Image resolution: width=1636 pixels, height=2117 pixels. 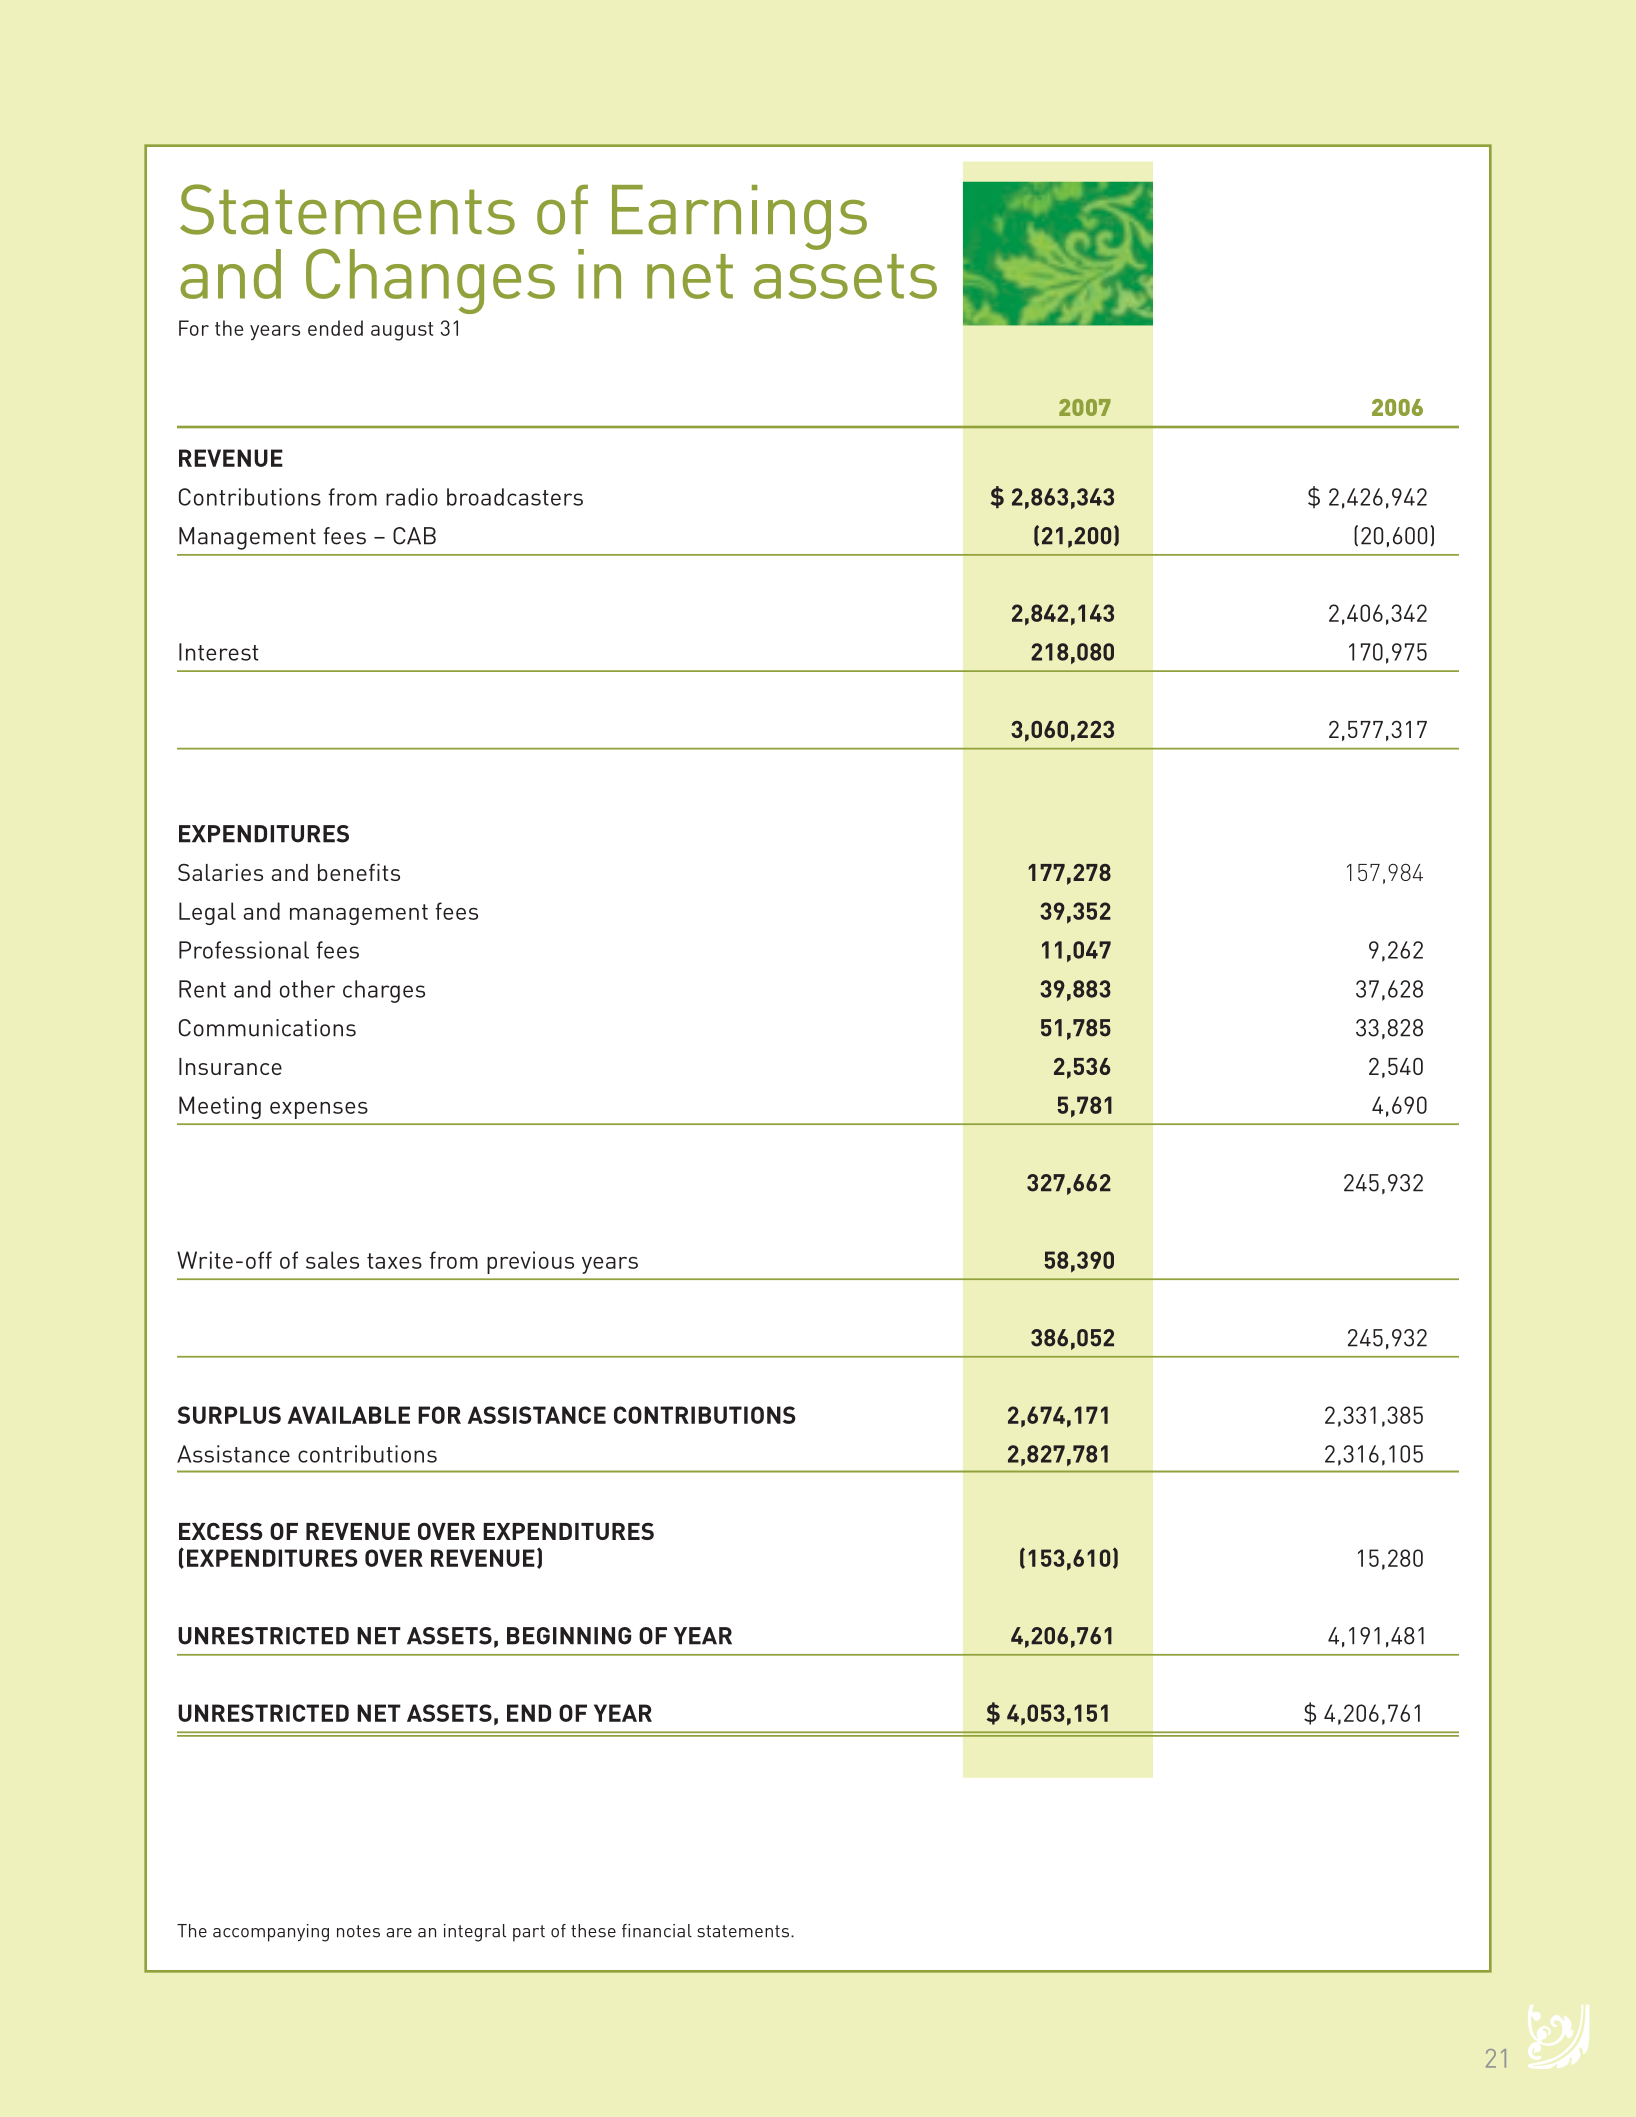 What do you see at coordinates (384, 991) in the screenshot?
I see `charges` at bounding box center [384, 991].
